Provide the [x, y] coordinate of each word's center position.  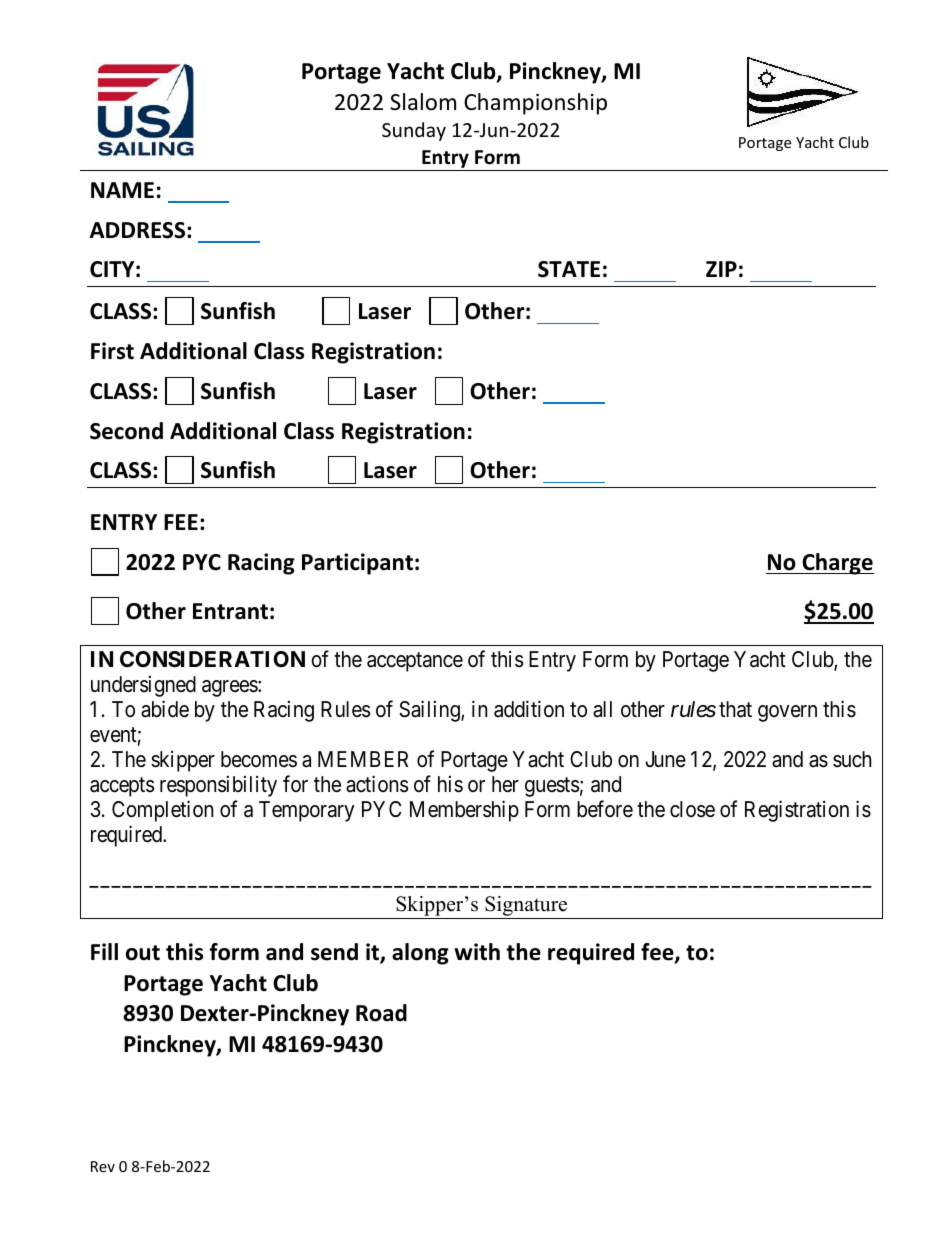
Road [381, 1013]
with [477, 952]
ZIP [721, 269]
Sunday [414, 131]
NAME [122, 190]
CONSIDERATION [212, 659]
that [735, 709]
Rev [103, 1166]
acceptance [415, 662]
